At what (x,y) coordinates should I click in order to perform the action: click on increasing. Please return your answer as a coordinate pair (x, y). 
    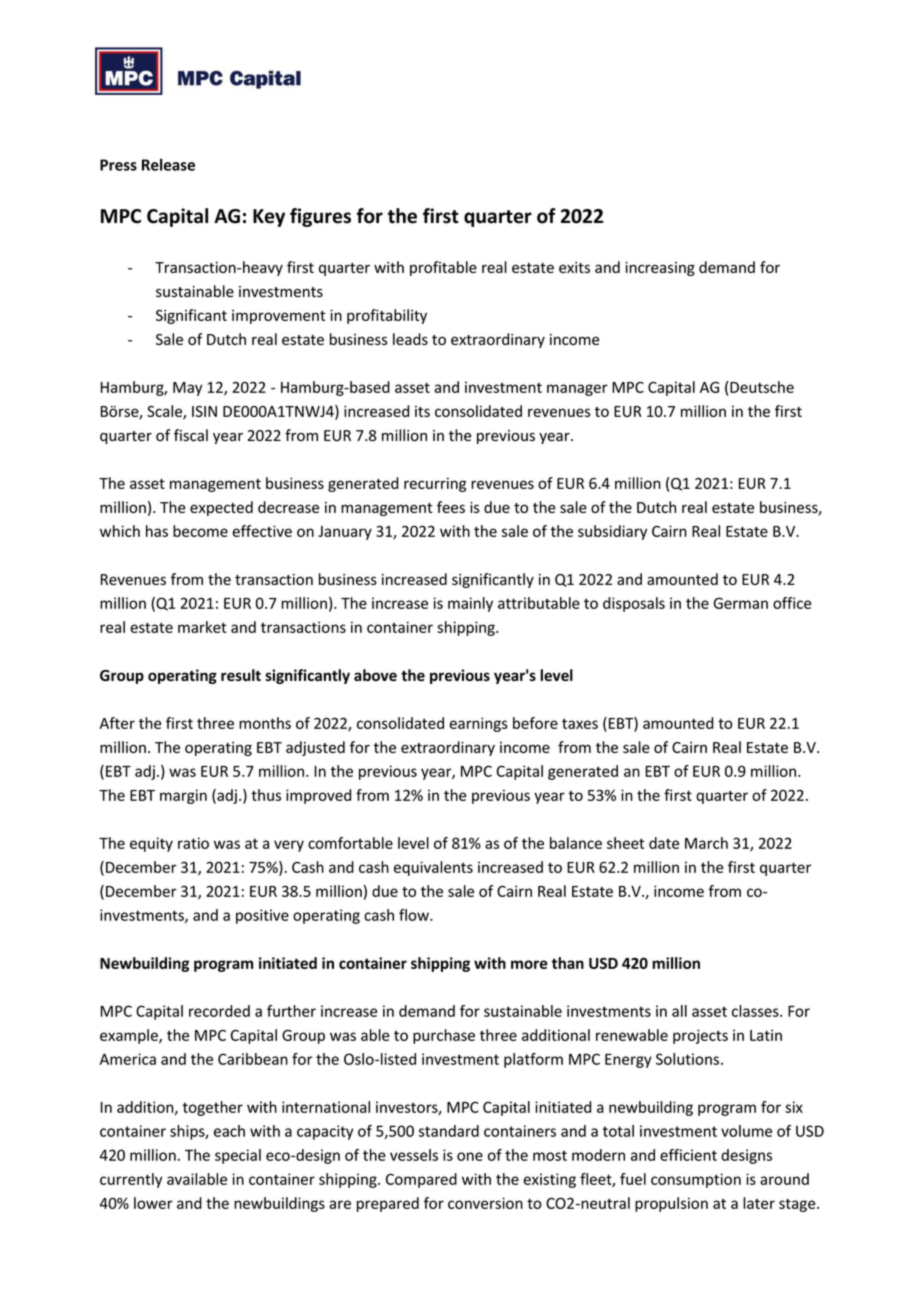
    Looking at the image, I should click on (660, 269).
